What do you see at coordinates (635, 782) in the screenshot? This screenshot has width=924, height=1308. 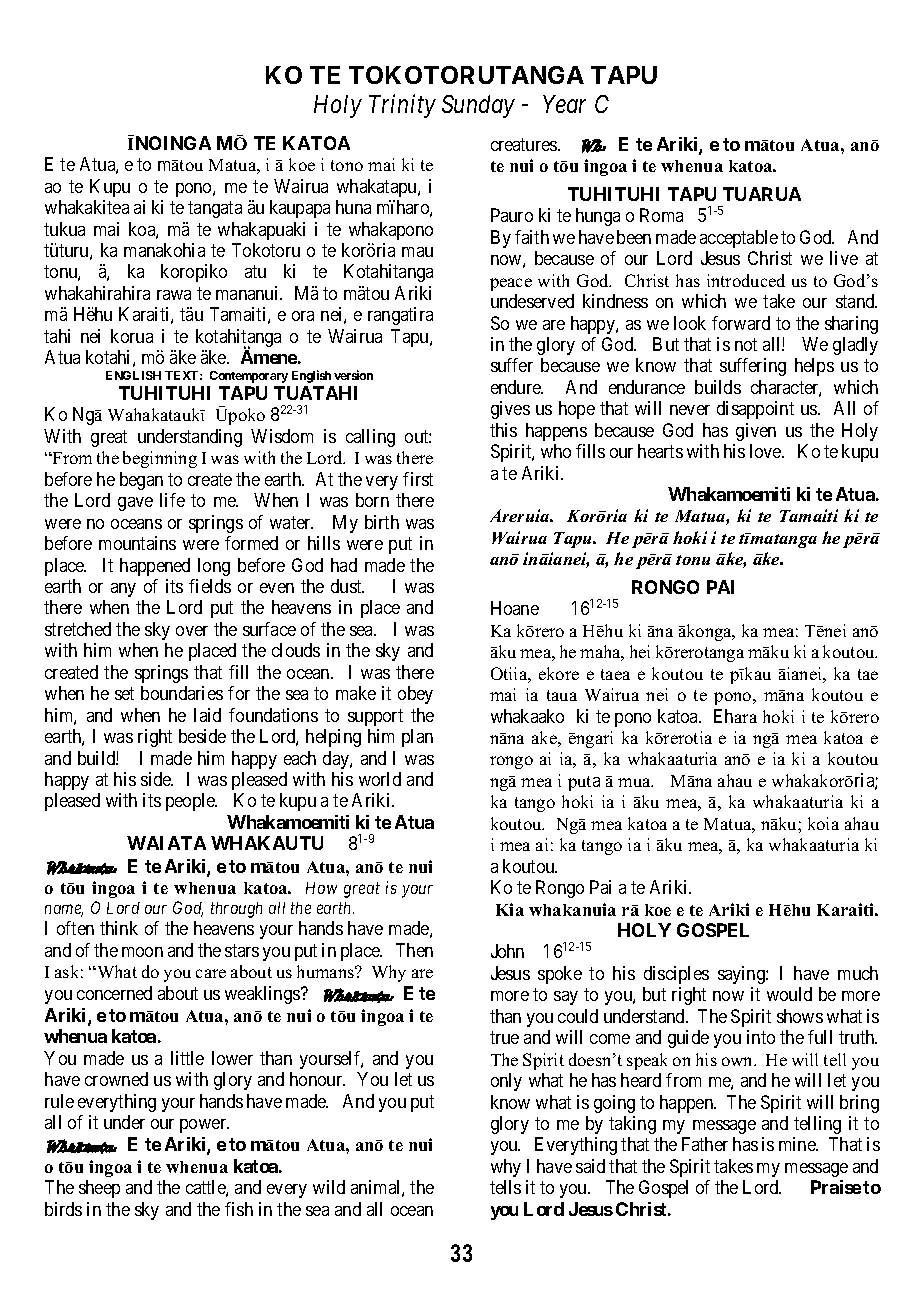 I see `mua` at bounding box center [635, 782].
